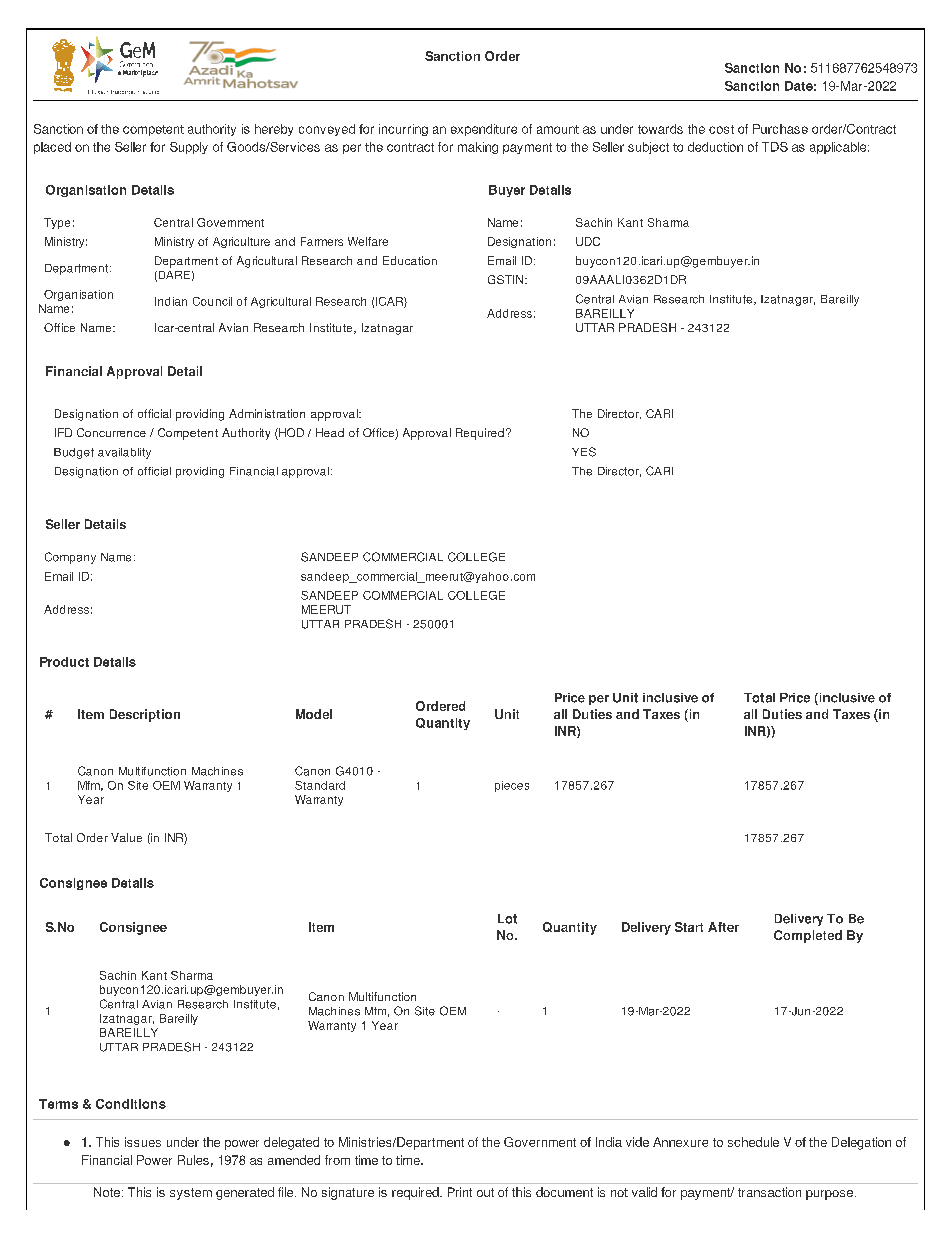  Describe the element at coordinates (478, 148) in the screenshot. I see `making` at that location.
